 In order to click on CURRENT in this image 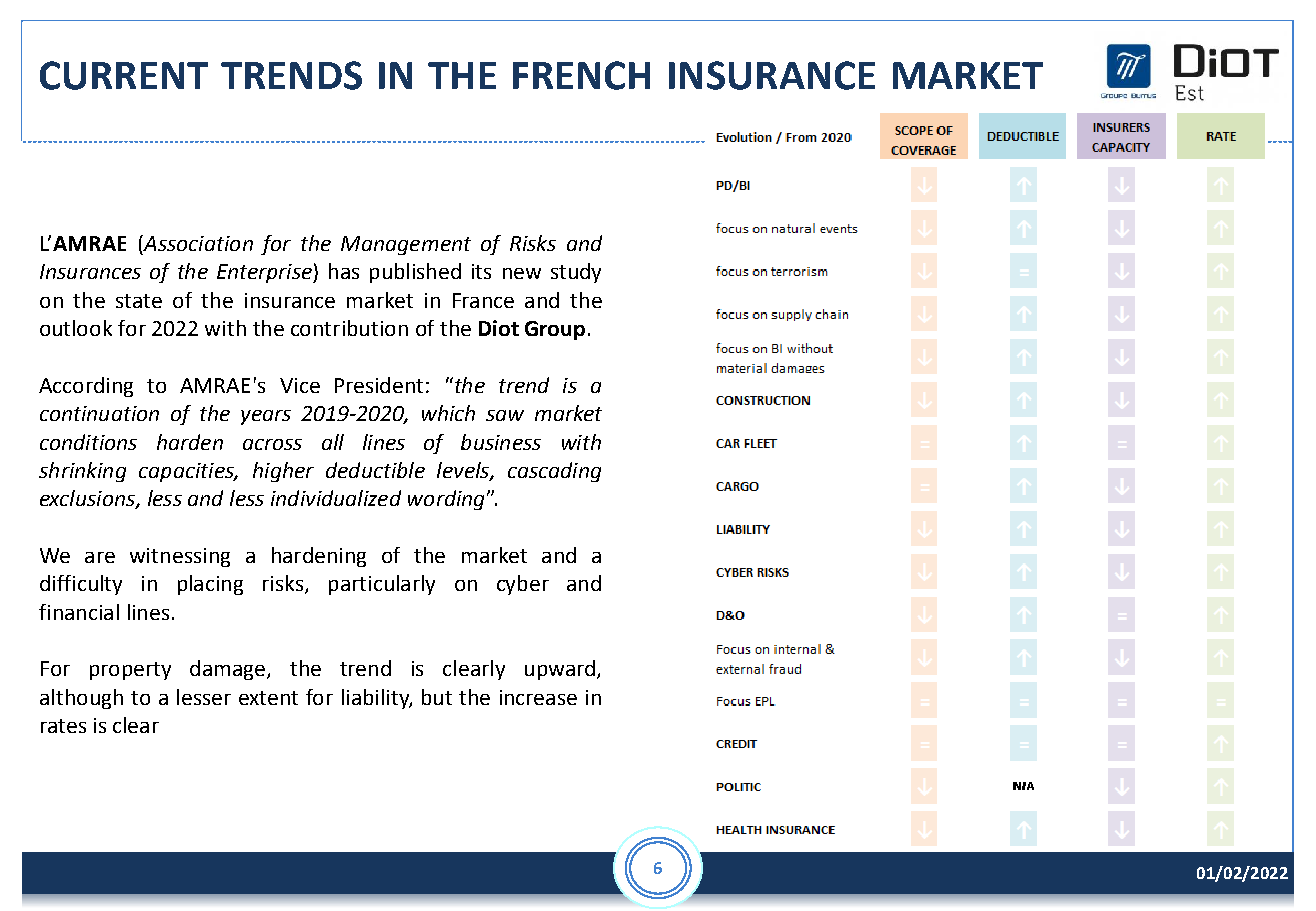, I will do `click(124, 75)`.
